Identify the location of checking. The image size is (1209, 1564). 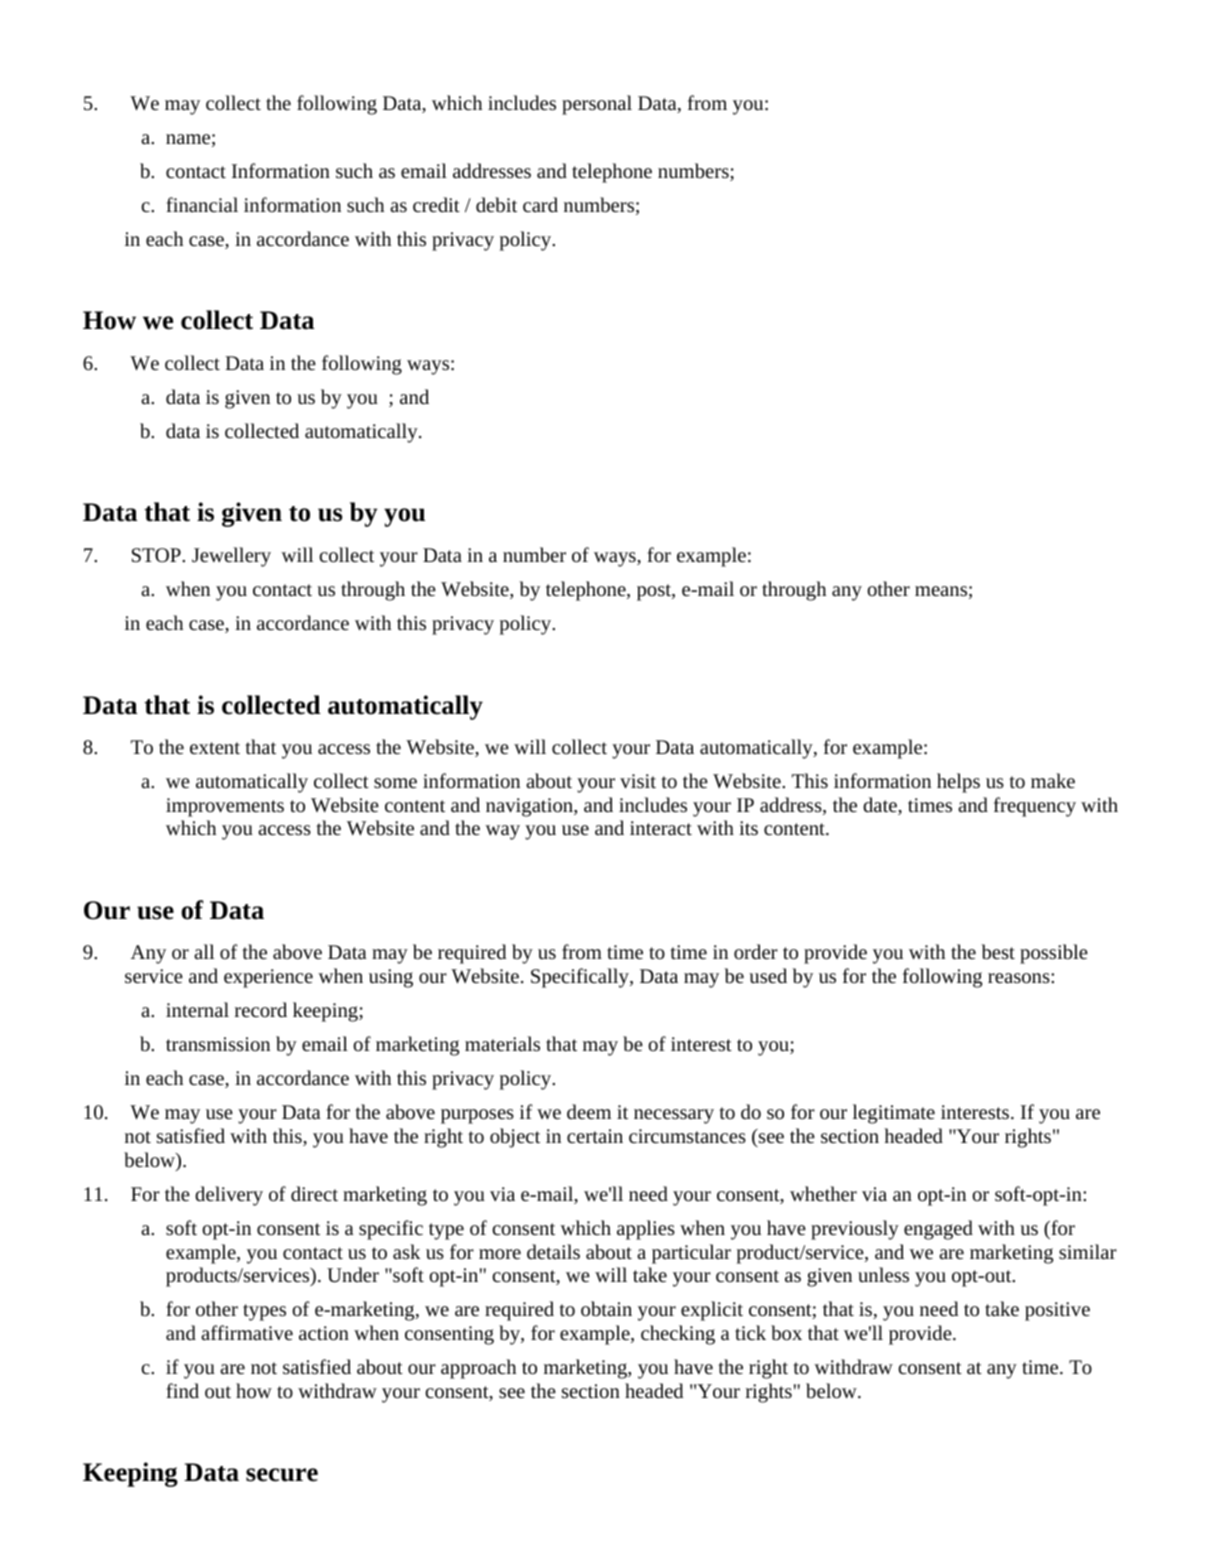
(678, 1335).
